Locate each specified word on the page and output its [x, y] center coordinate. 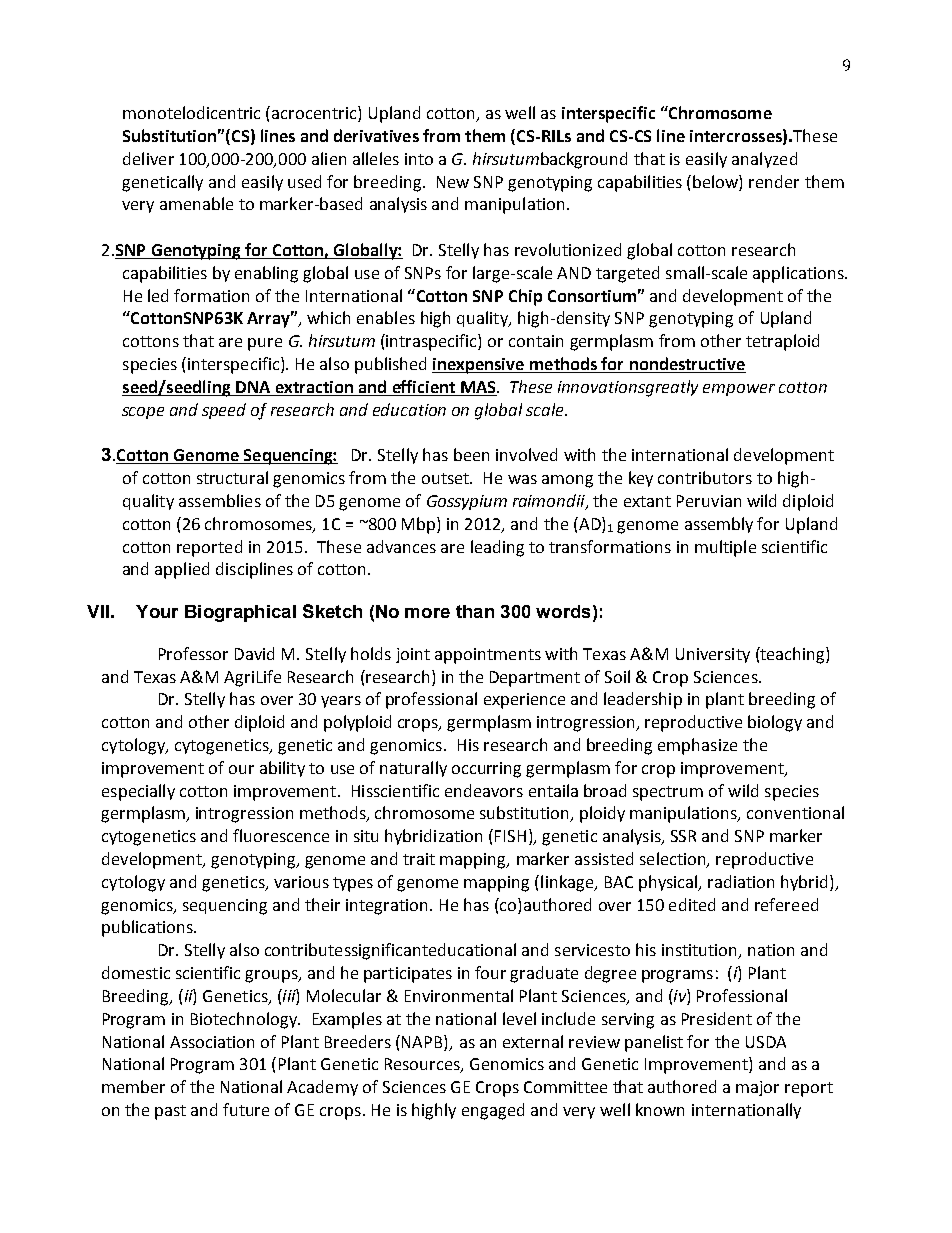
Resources [423, 1065]
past [170, 1112]
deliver [148, 158]
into [419, 159]
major [757, 1088]
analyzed [764, 160]
